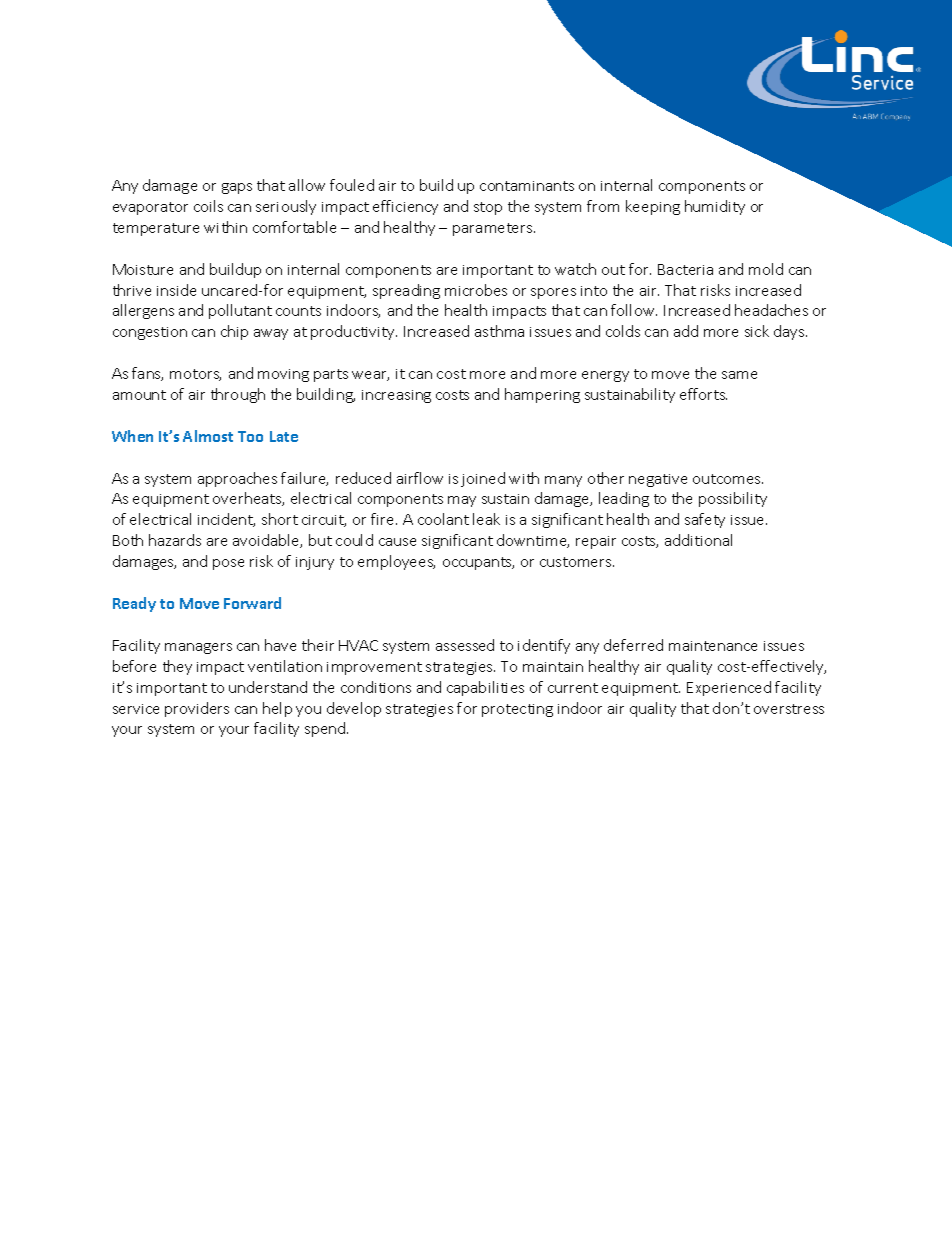 The height and width of the document is (1233, 952). What do you see at coordinates (728, 479) in the document?
I see `outcomes` at bounding box center [728, 479].
